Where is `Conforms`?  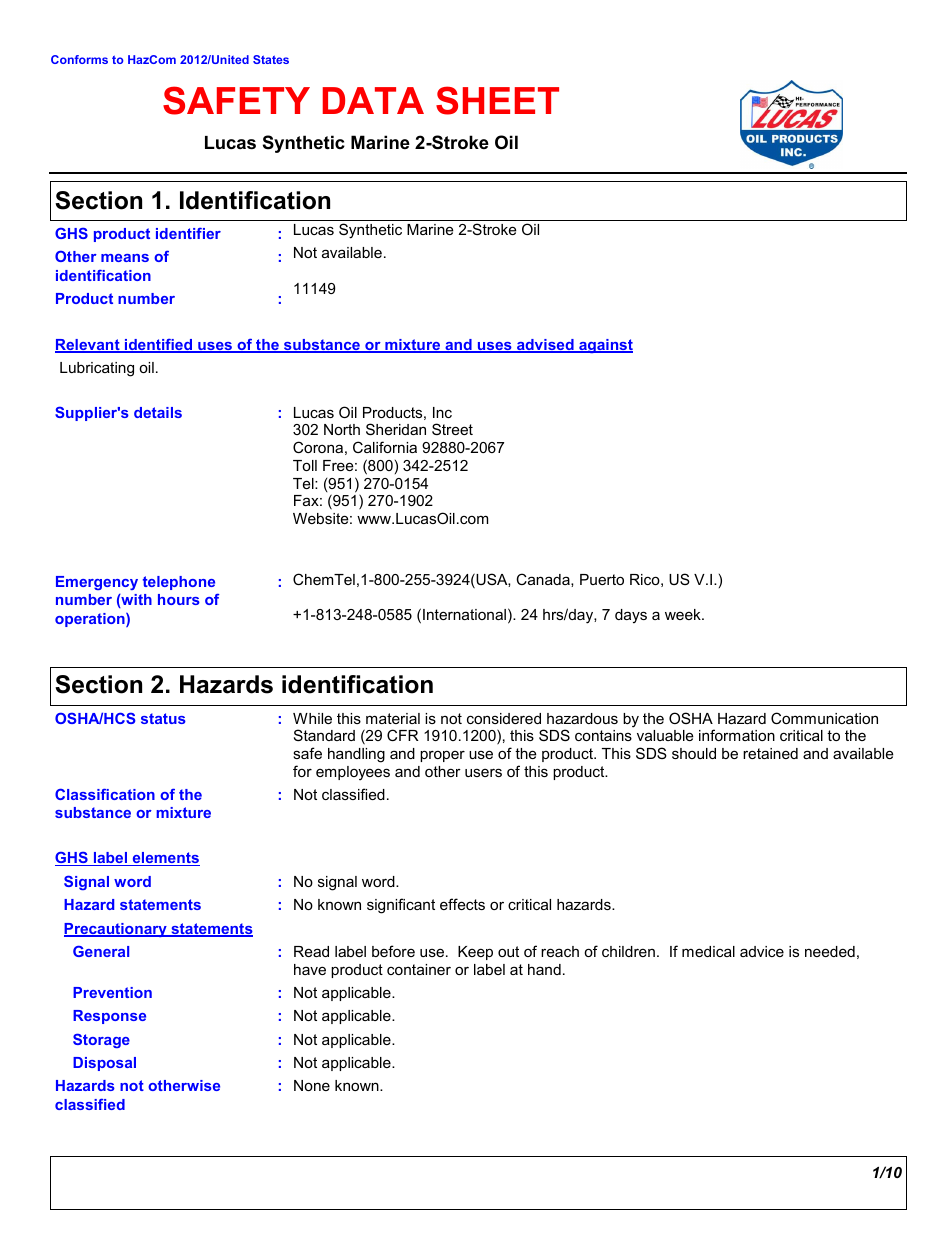 Conforms is located at coordinates (79, 59).
